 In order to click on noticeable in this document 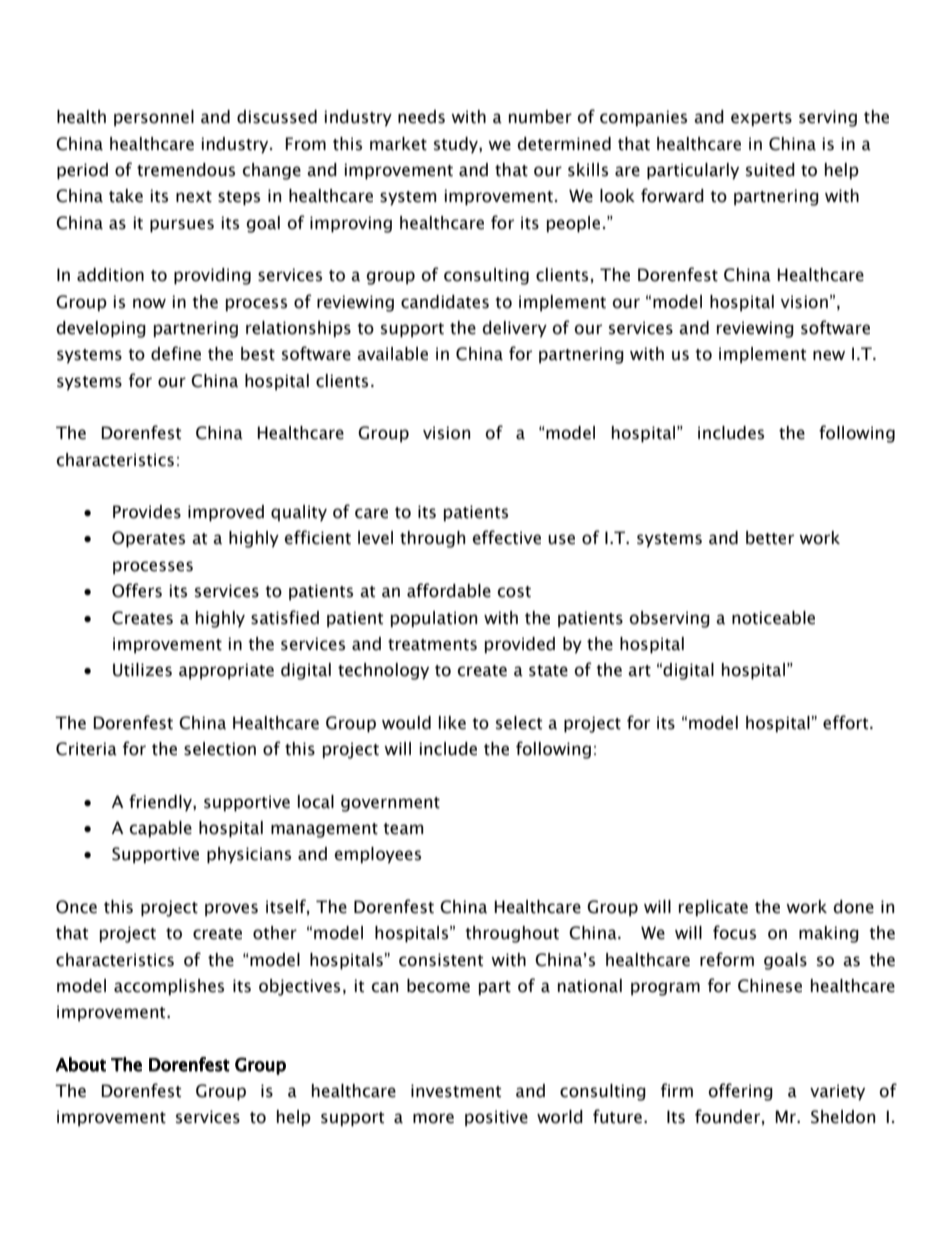, I will do `click(773, 618)`.
